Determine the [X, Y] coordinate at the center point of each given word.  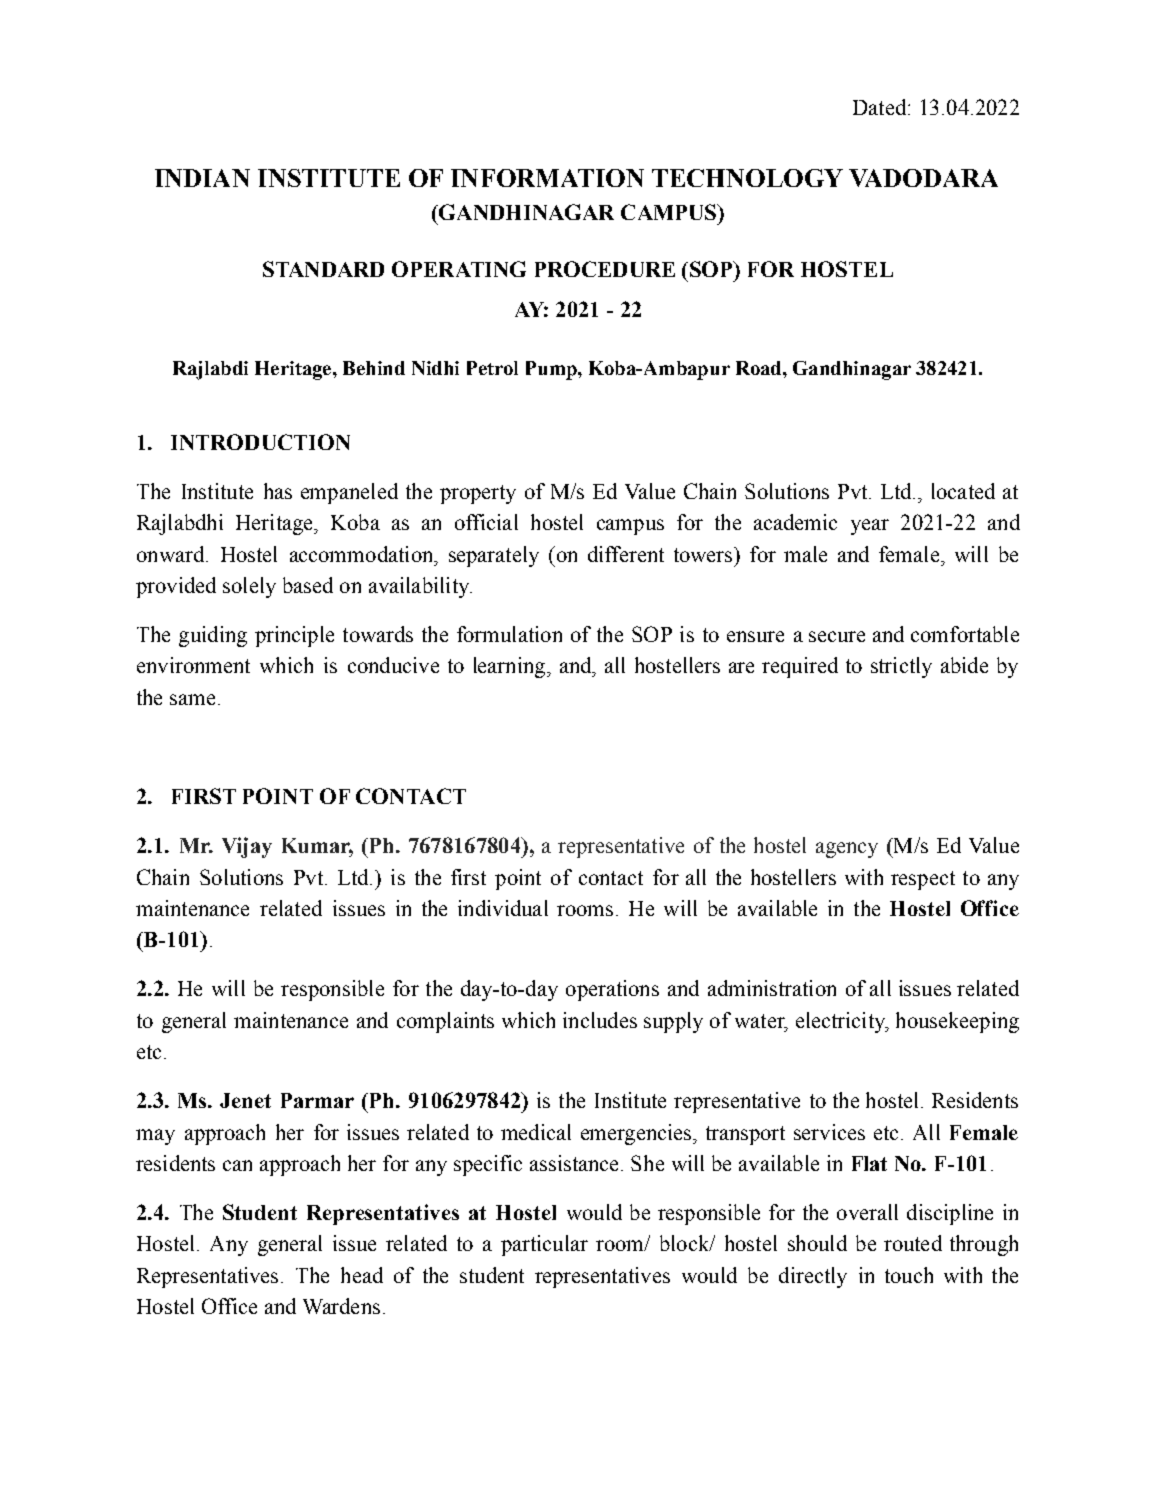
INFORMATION [547, 178]
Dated [879, 107]
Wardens [341, 1306]
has [278, 491]
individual [503, 908]
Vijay [247, 847]
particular [544, 1245]
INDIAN [202, 178]
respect [923, 880]
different [626, 554]
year [870, 527]
